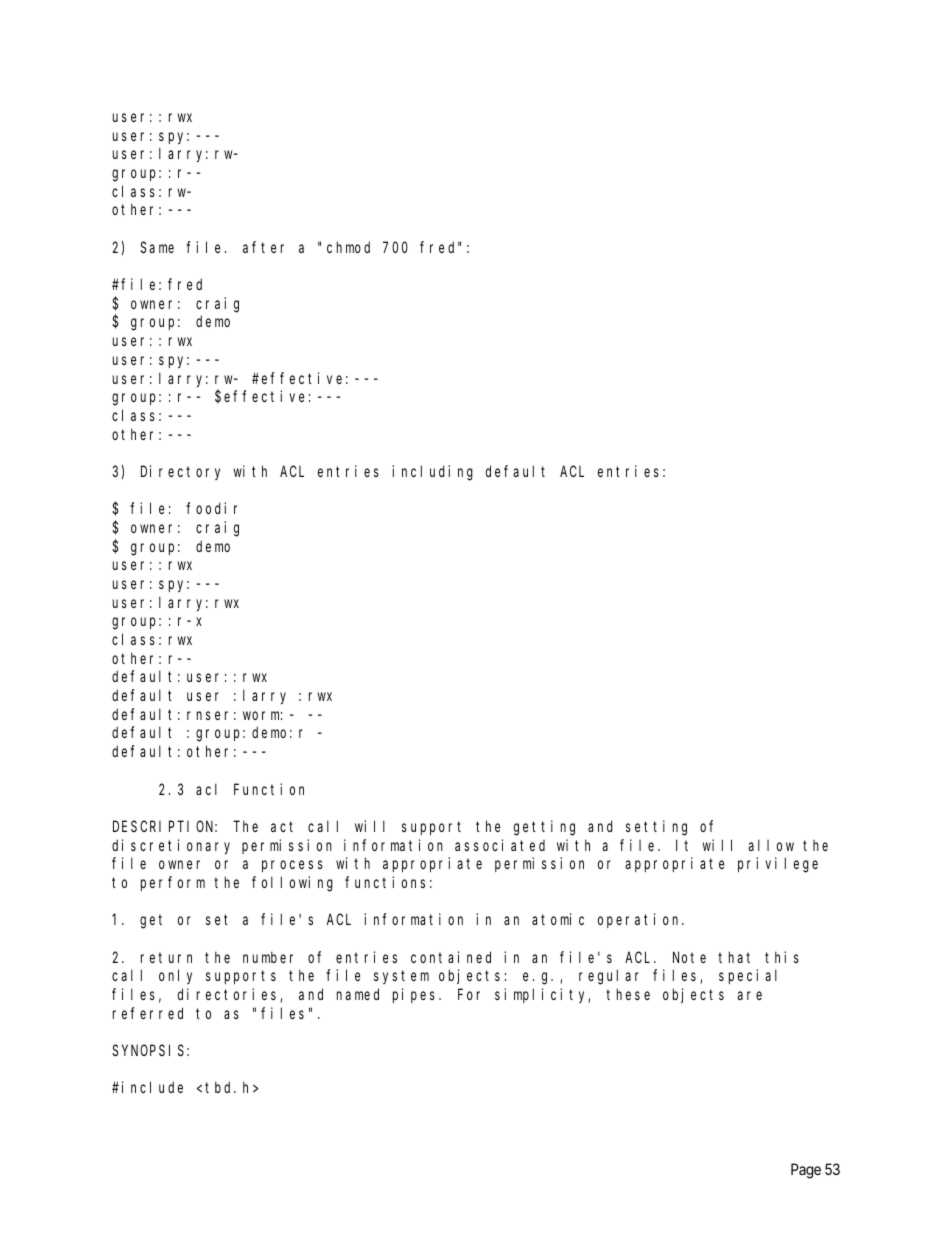  What do you see at coordinates (348, 247) in the page?
I see `chmod` at bounding box center [348, 247].
